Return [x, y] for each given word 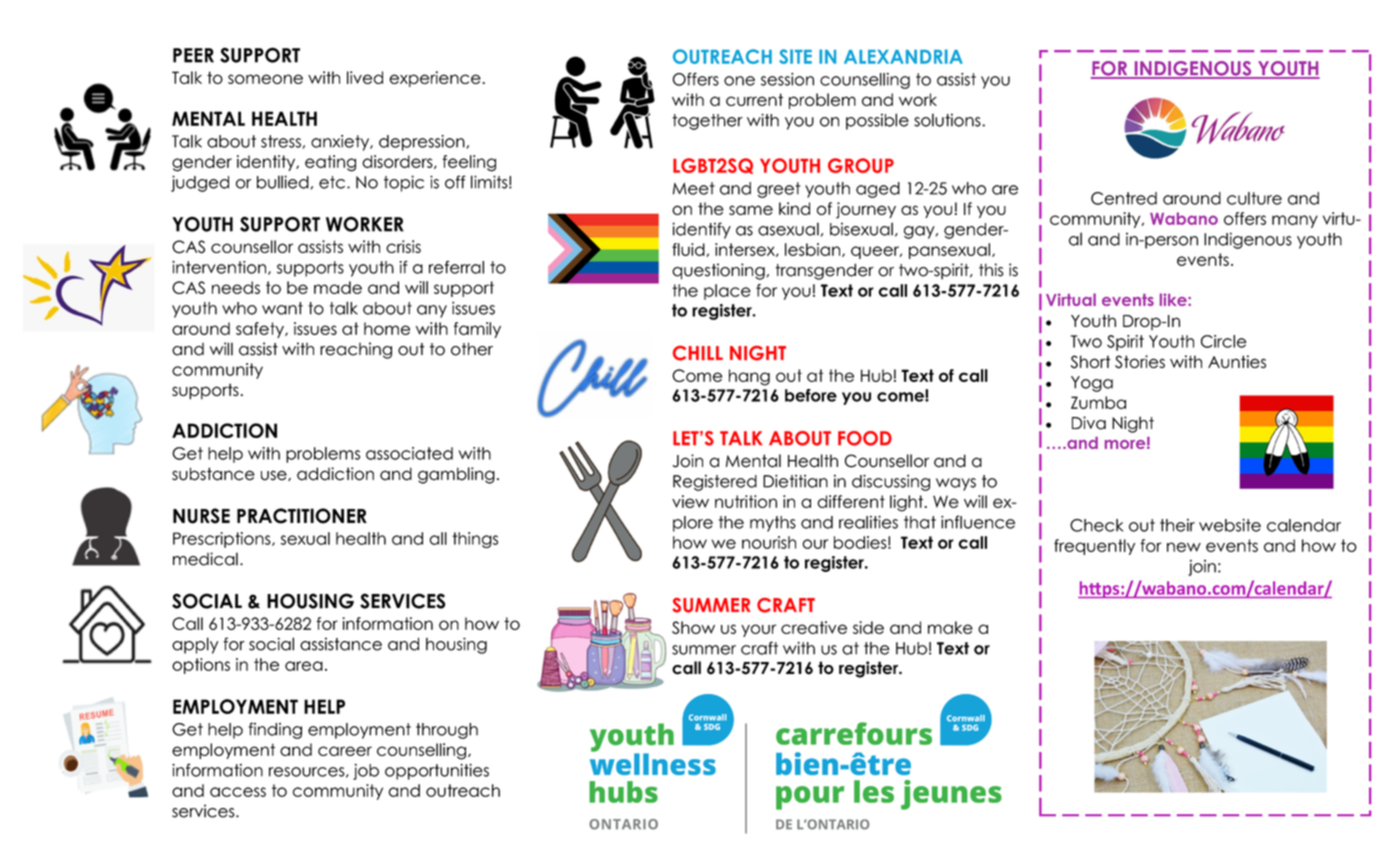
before [811, 395]
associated [409, 453]
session [787, 79]
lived [365, 77]
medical [205, 559]
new [1184, 547]
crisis [403, 246]
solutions [948, 120]
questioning [718, 271]
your [758, 630]
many [1295, 221]
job [366, 772]
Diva [1089, 423]
